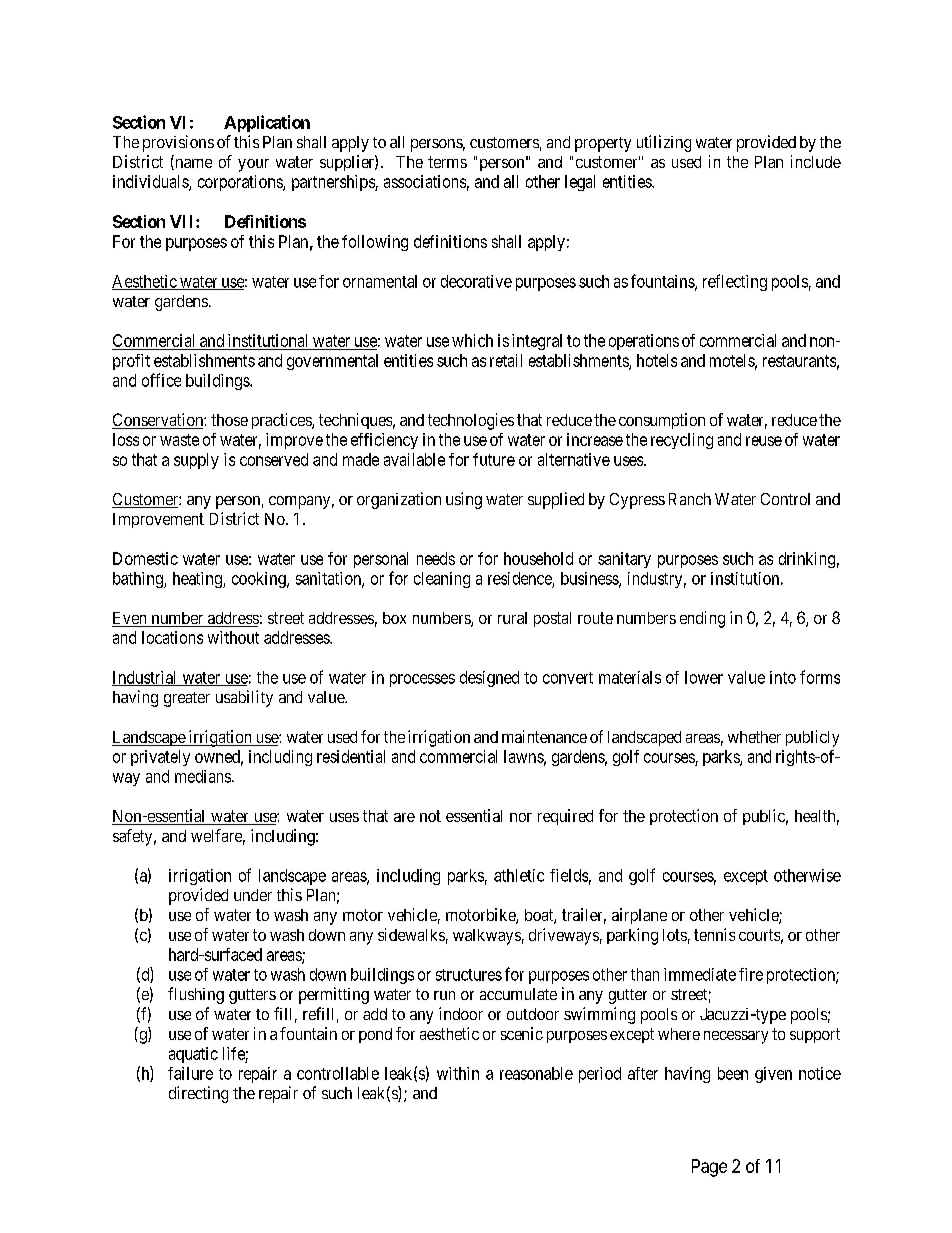  Describe the element at coordinates (178, 143) in the screenshot. I see `provisions` at that location.
